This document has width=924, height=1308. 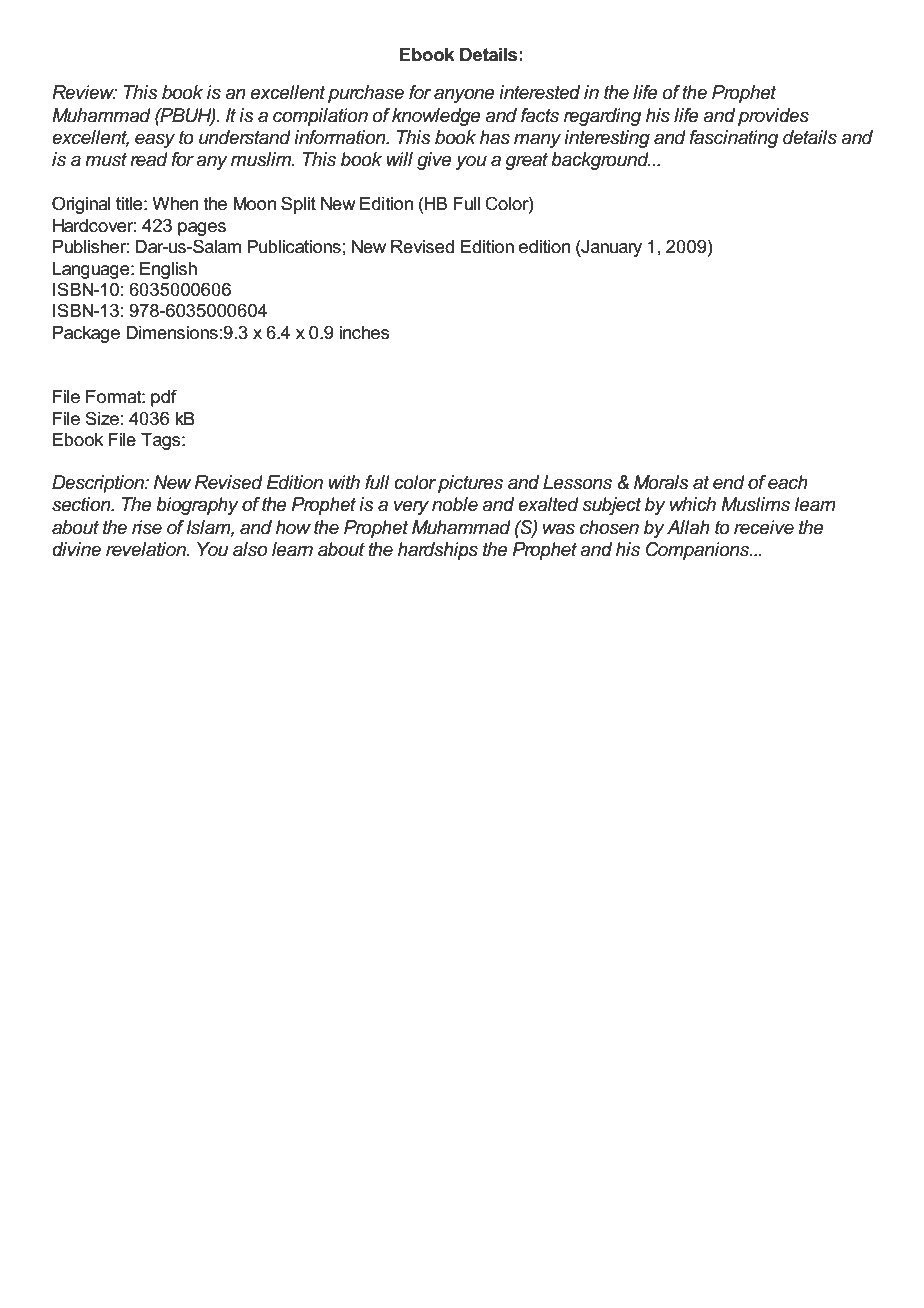 What do you see at coordinates (84, 92) in the document?
I see `Review` at bounding box center [84, 92].
